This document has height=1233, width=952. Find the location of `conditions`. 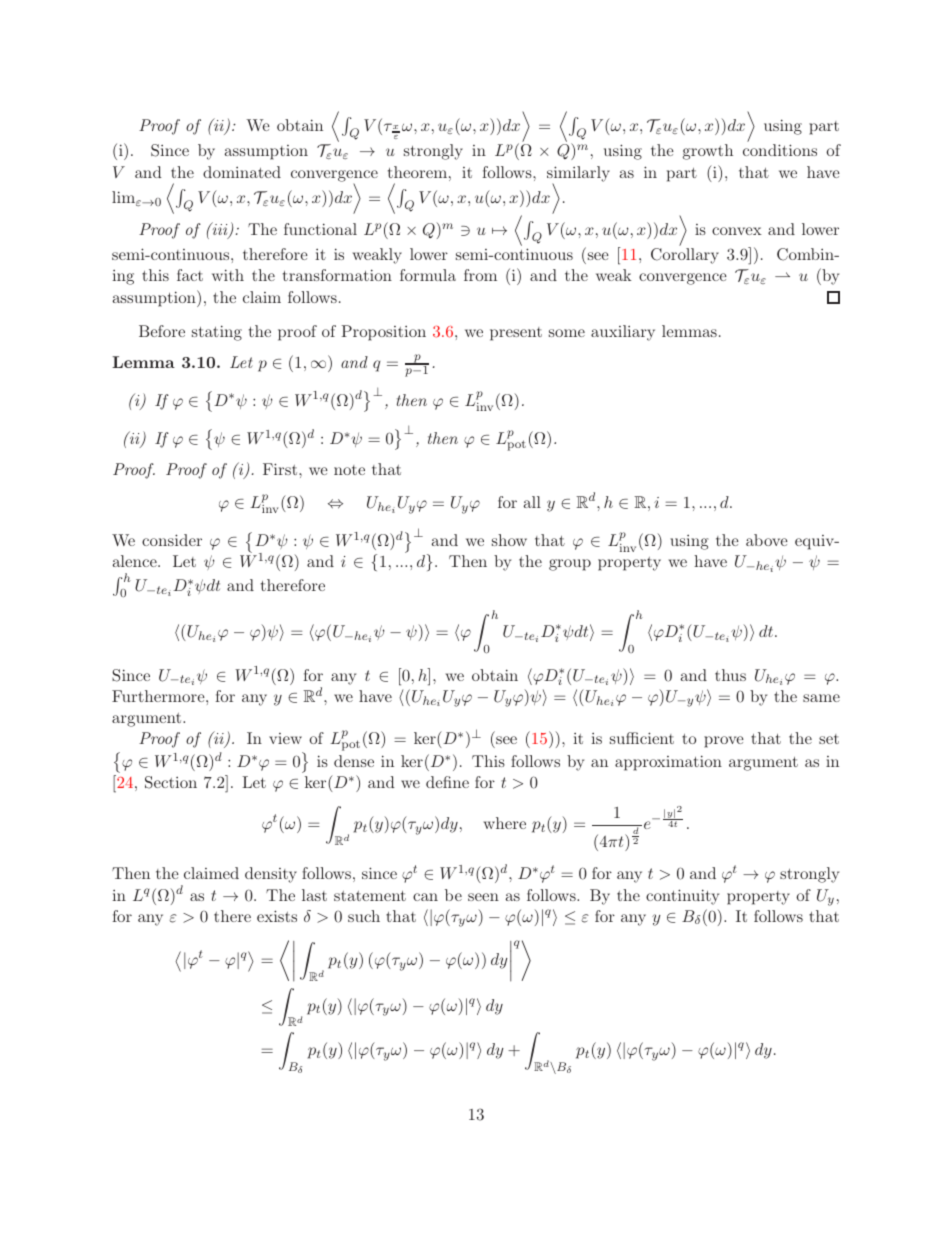

conditions is located at coordinates (780, 150).
